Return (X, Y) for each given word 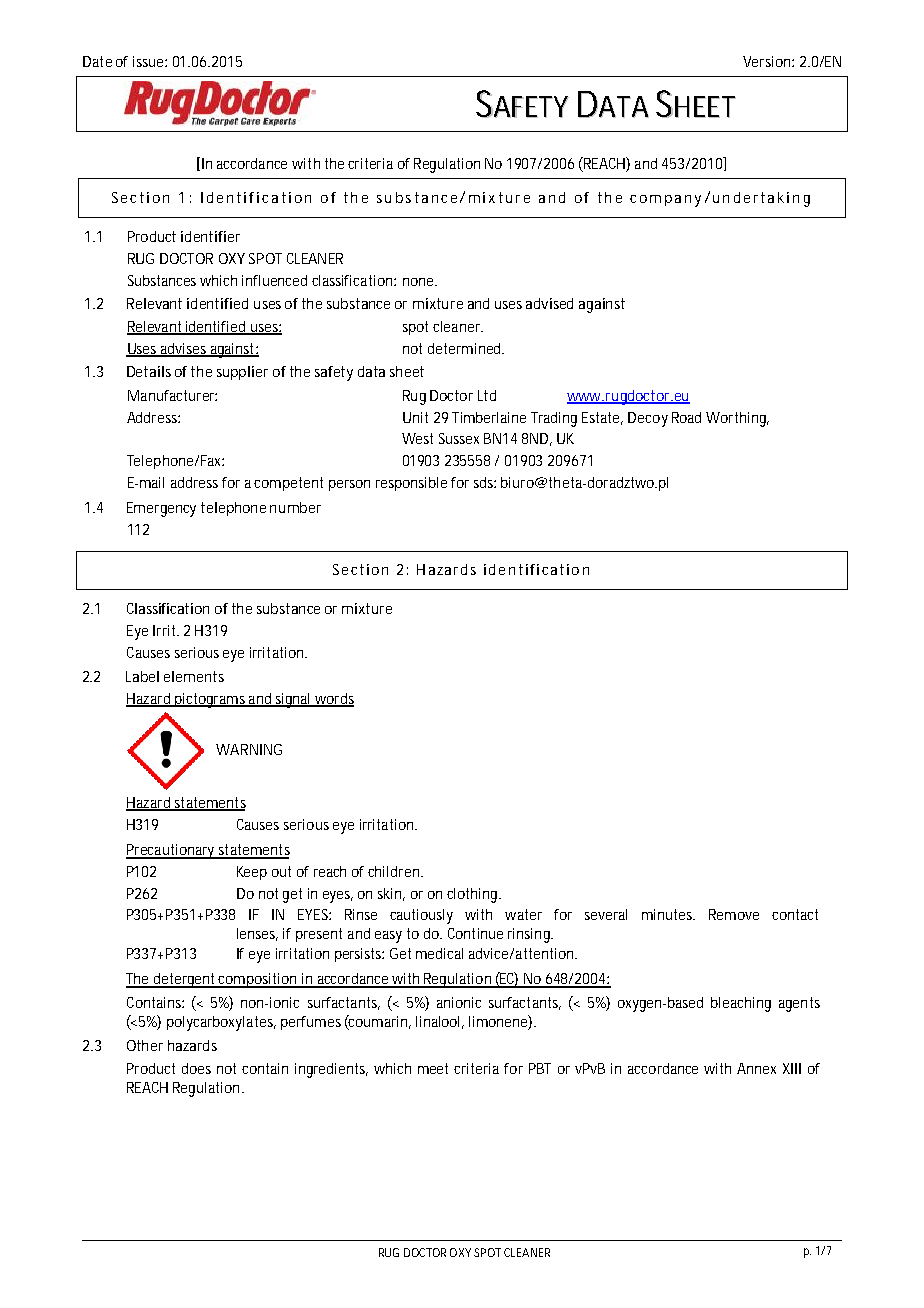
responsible (411, 484)
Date (97, 61)
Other (145, 1045)
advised (549, 303)
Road (686, 417)
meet (433, 1068)
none (420, 282)
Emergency (161, 509)
